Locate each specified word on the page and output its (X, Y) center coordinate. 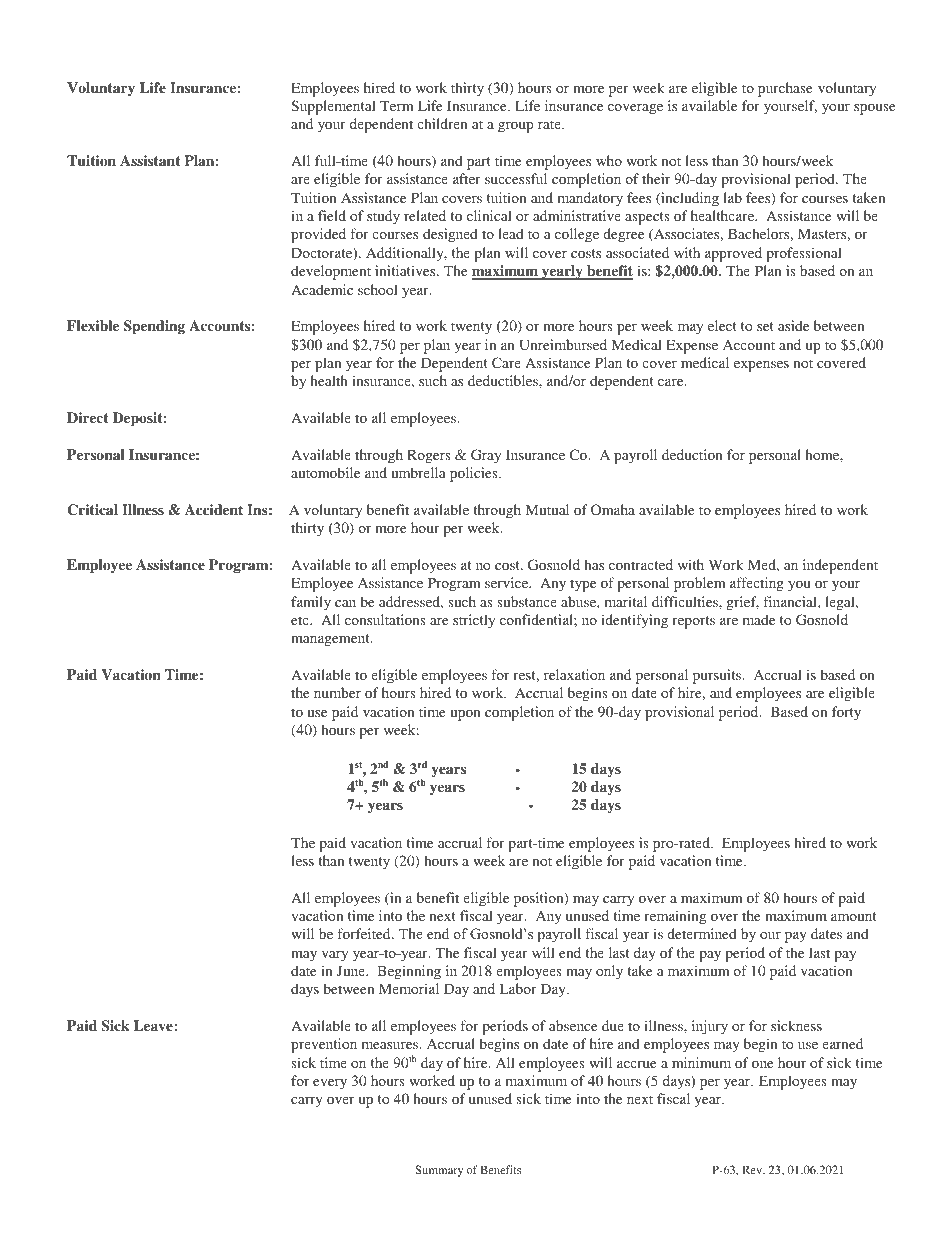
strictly (474, 621)
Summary (439, 1171)
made (759, 619)
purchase (785, 89)
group (516, 127)
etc (301, 620)
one (762, 1064)
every (330, 1084)
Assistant (150, 160)
